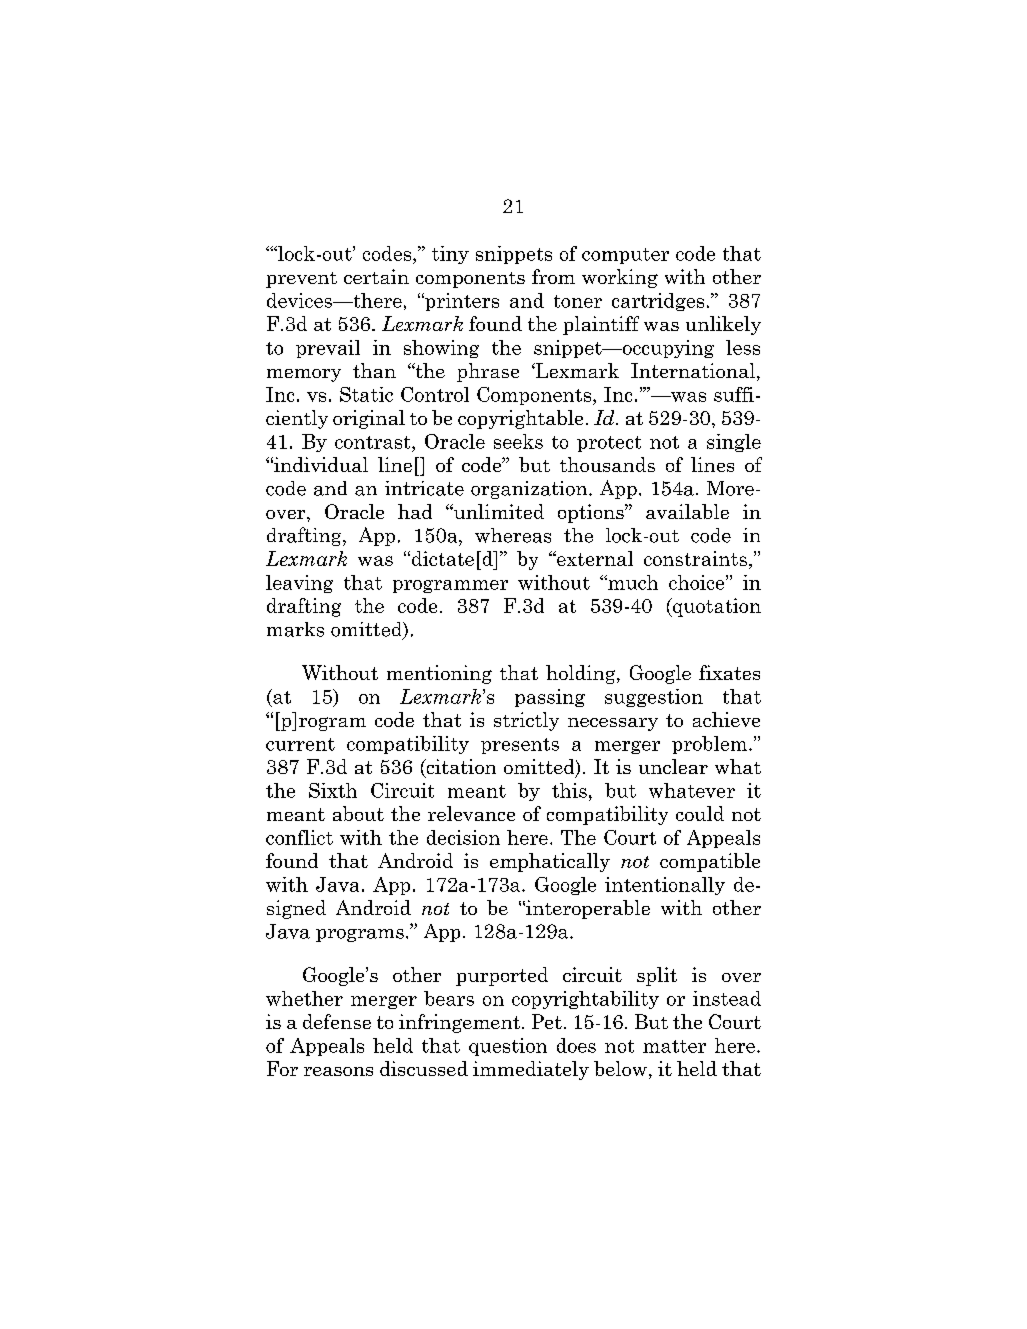 Image resolution: width=1027 pixels, height=1329 pixels. What do you see at coordinates (338, 1071) in the page?
I see `reasons` at bounding box center [338, 1071].
